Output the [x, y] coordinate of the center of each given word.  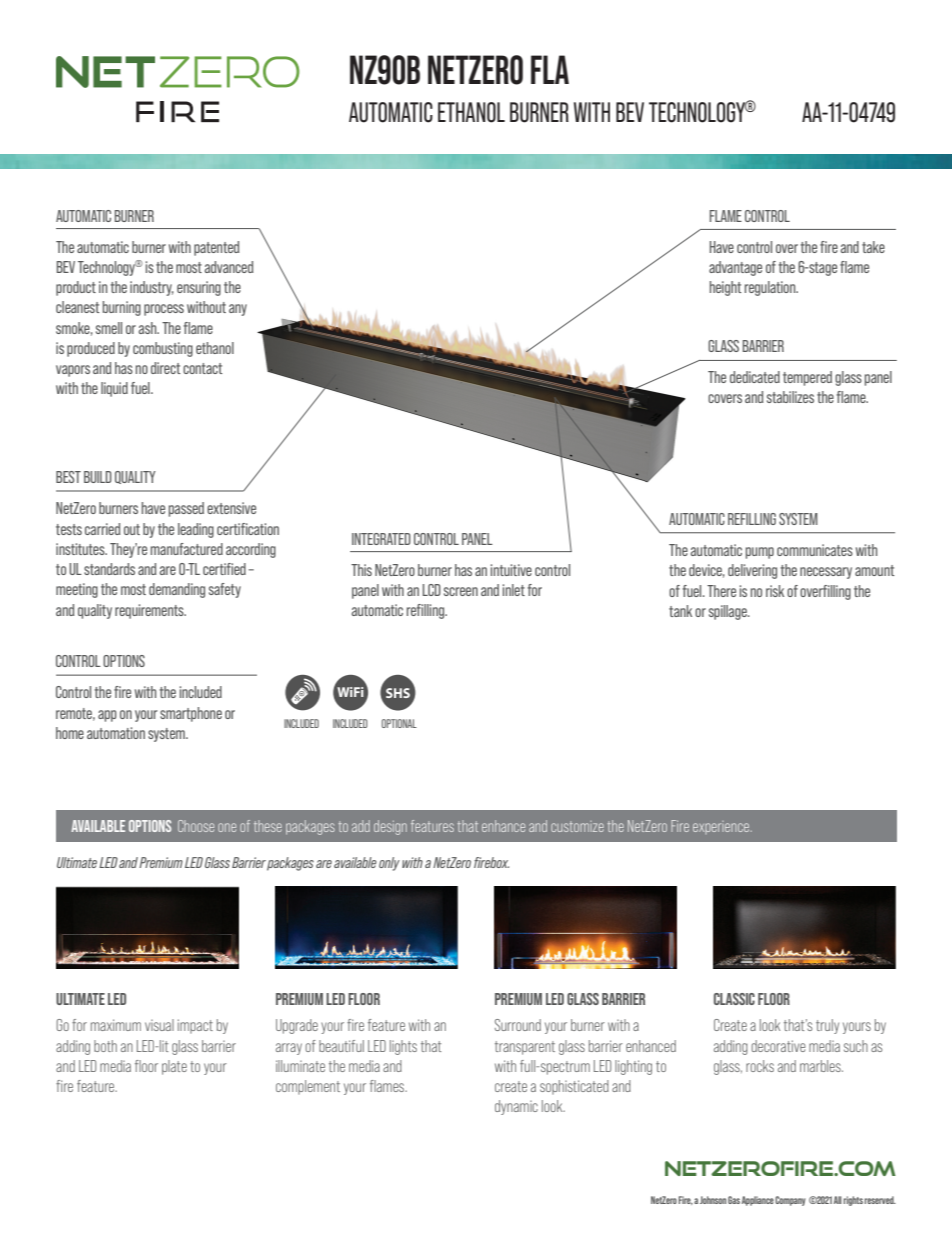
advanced [229, 267]
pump [760, 553]
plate [174, 1067]
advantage [735, 268]
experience [722, 827]
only [389, 864]
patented [217, 248]
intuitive [511, 570]
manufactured [187, 549]
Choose [196, 826]
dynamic [516, 1107]
